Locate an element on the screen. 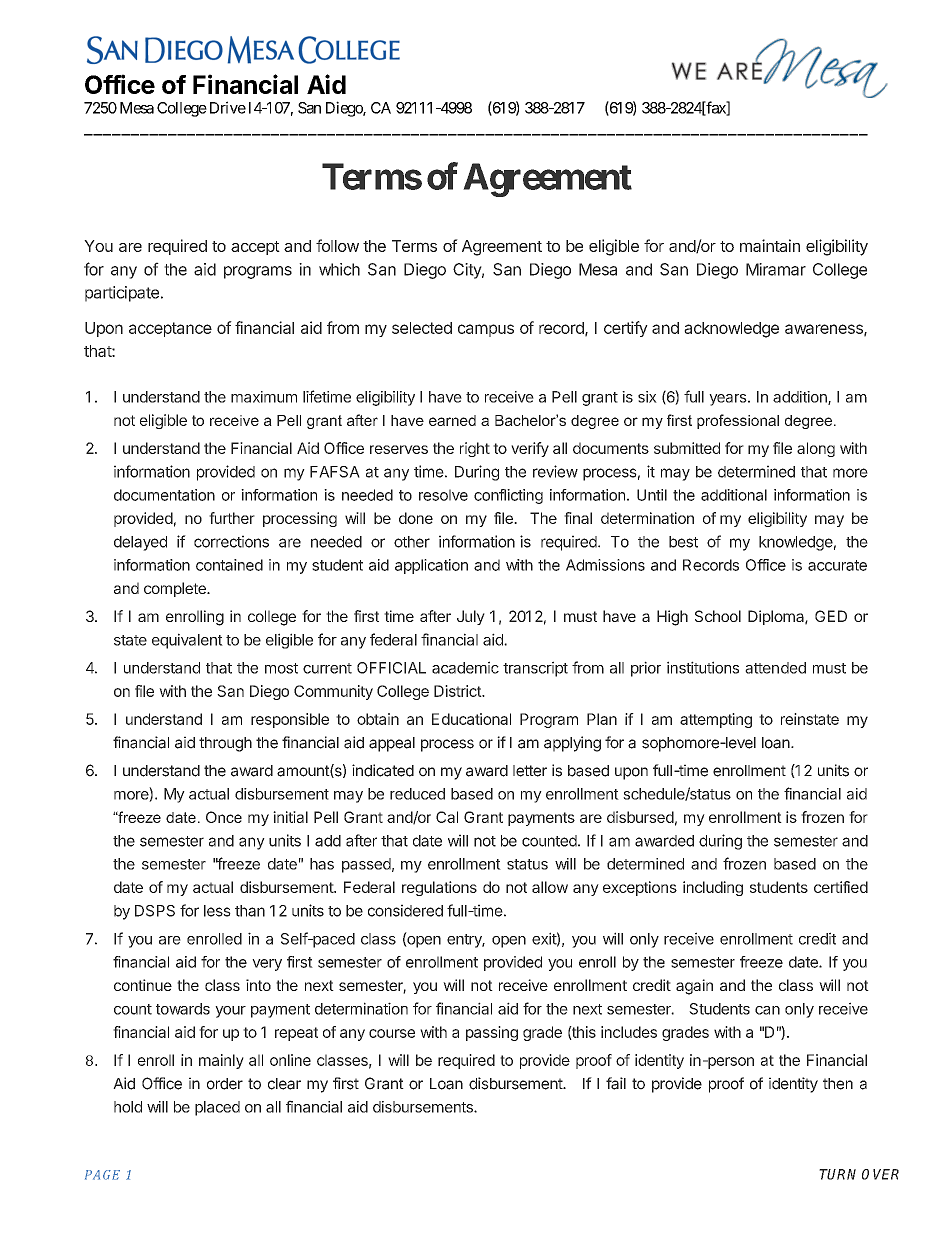 The image size is (952, 1233). Miramar is located at coordinates (776, 269).
